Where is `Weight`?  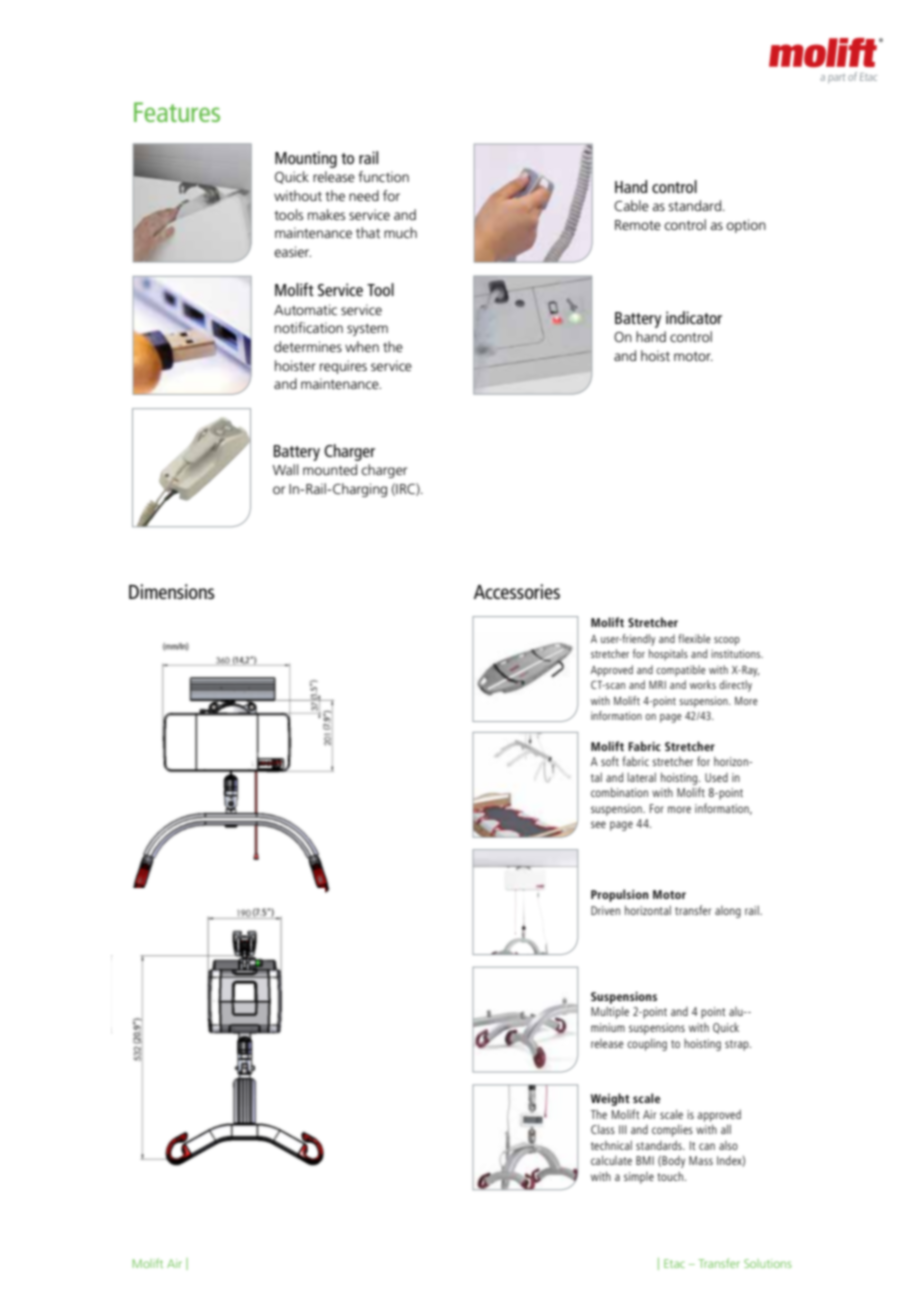
Weight is located at coordinates (610, 1099).
